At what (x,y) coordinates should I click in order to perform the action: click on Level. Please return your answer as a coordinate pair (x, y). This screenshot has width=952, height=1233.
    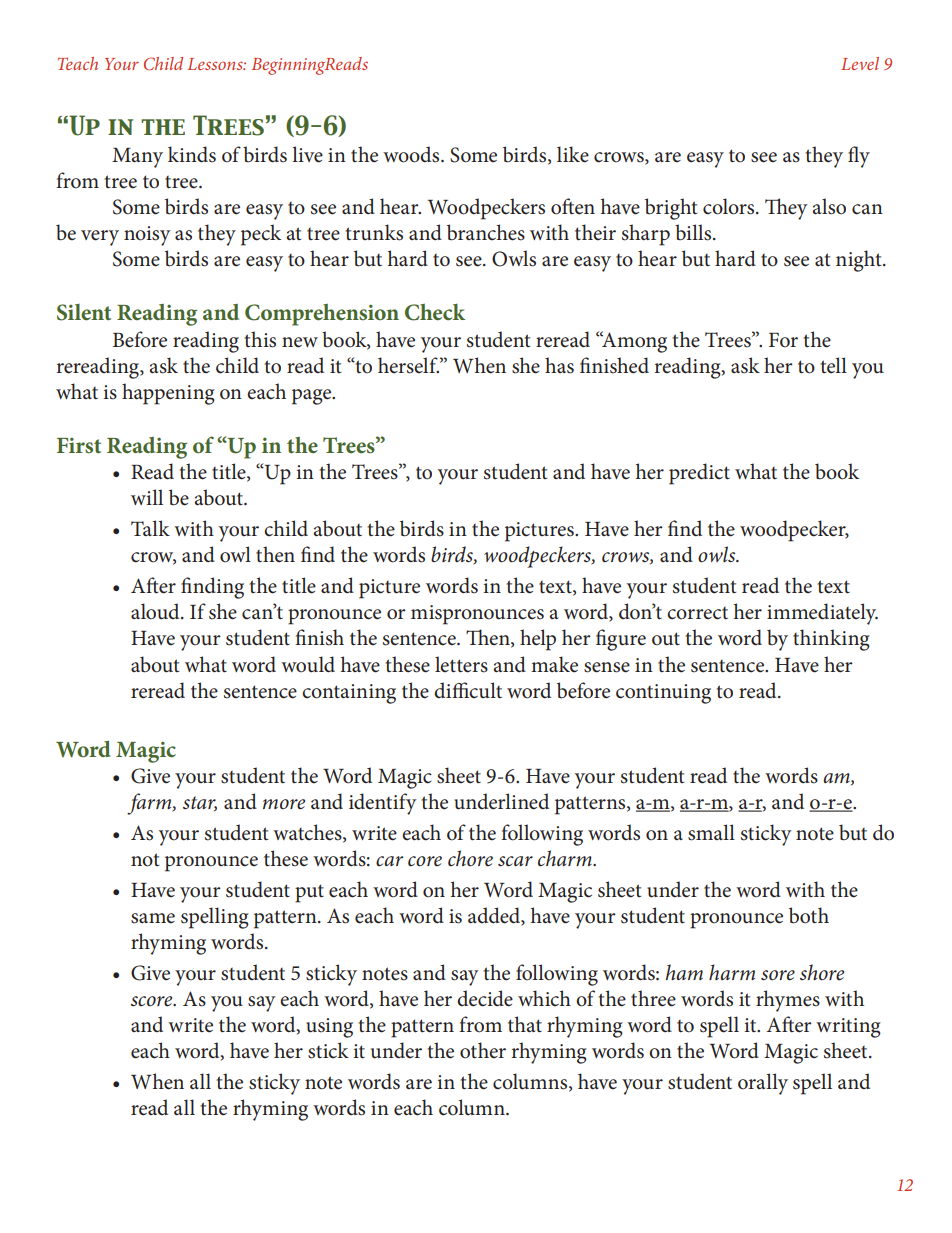
    Looking at the image, I should click on (860, 63).
